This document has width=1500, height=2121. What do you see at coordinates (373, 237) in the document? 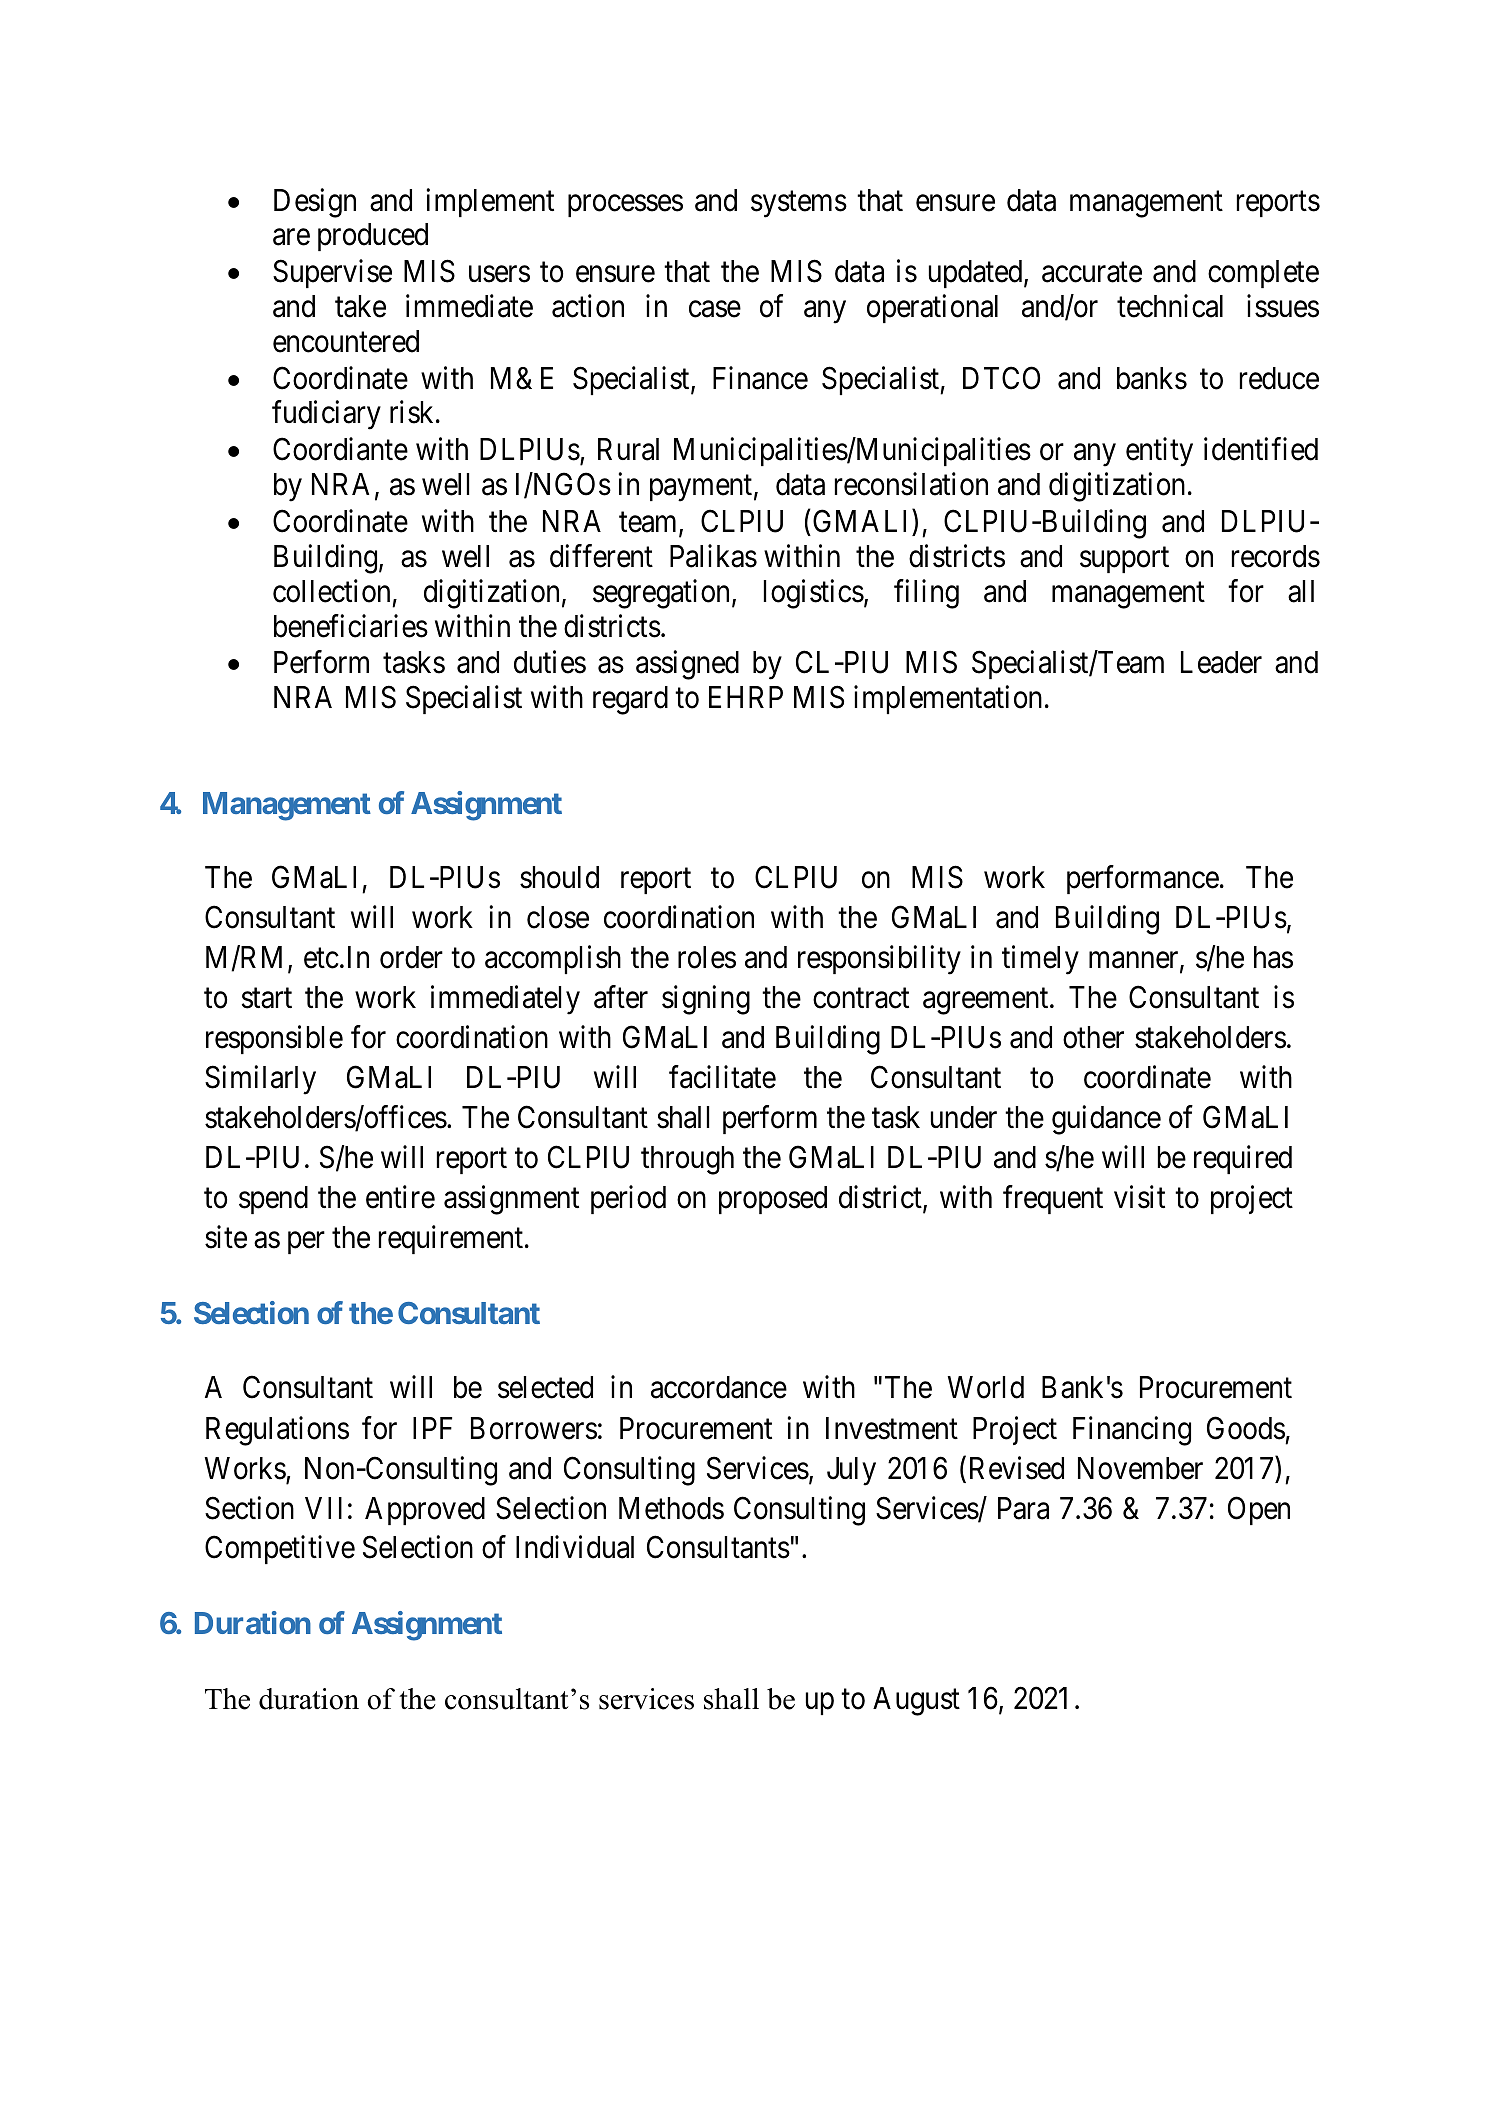
I see `produced` at bounding box center [373, 237].
